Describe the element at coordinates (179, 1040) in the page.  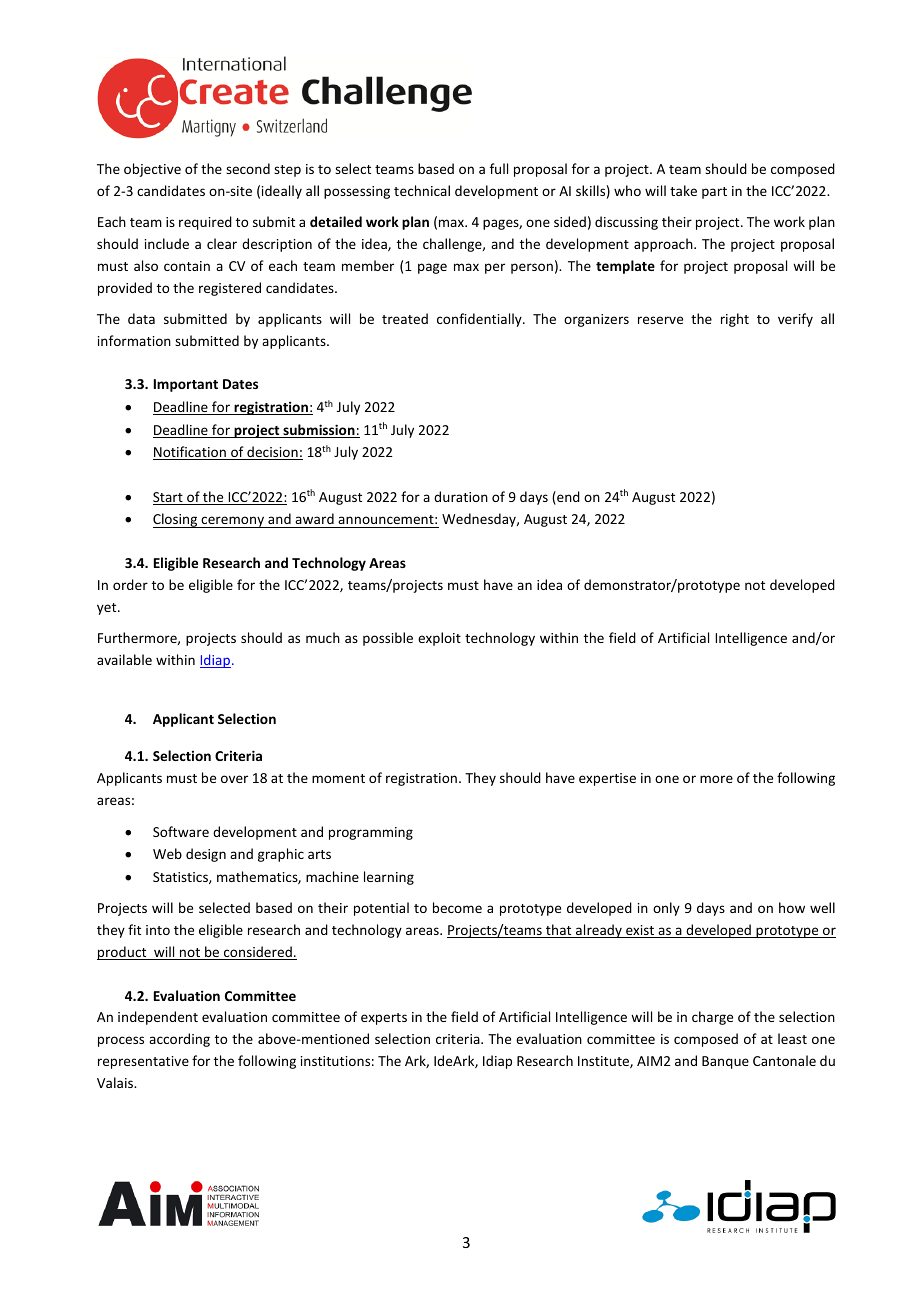
I see `according` at that location.
